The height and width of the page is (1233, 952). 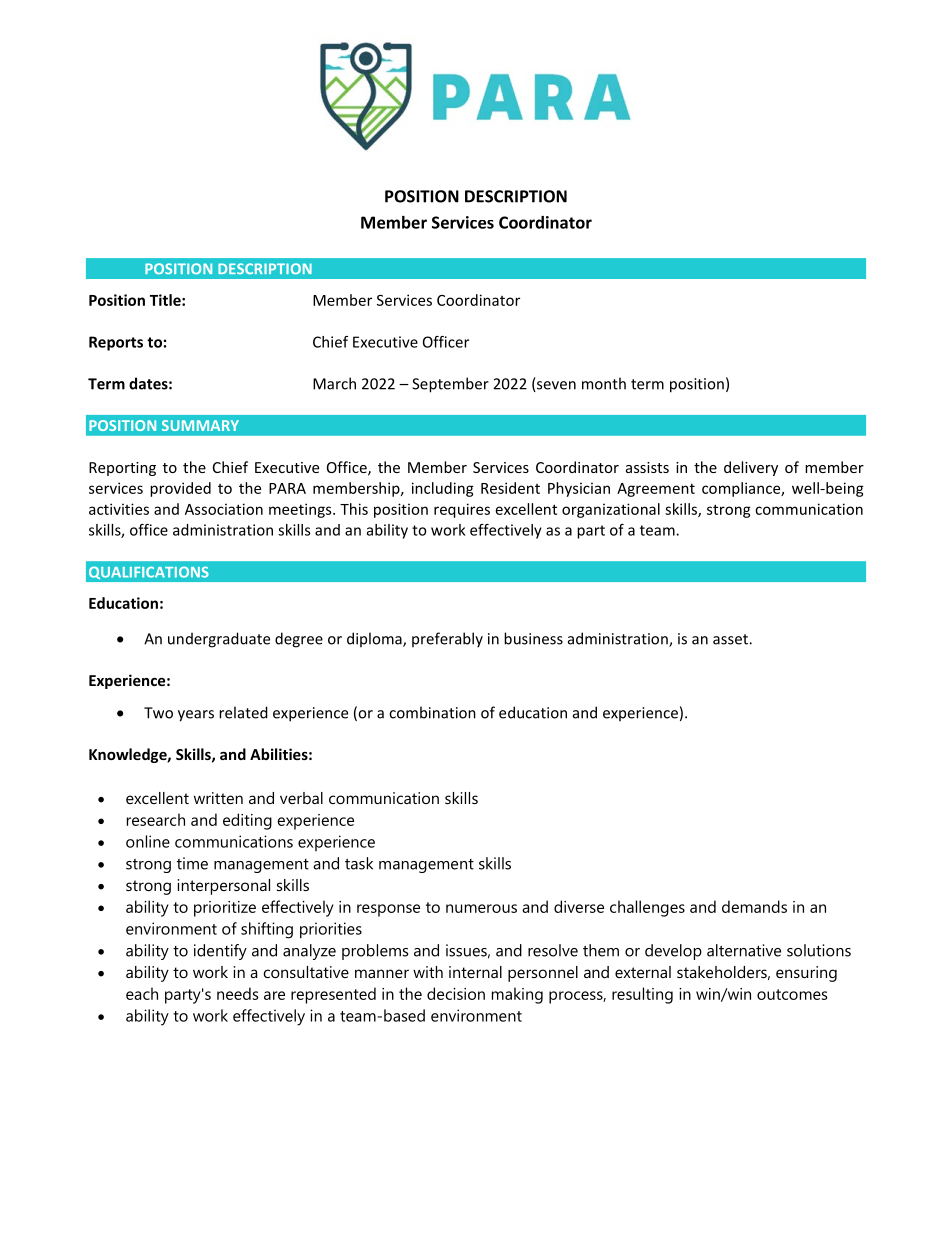 What do you see at coordinates (744, 950) in the page?
I see `alternative` at bounding box center [744, 950].
